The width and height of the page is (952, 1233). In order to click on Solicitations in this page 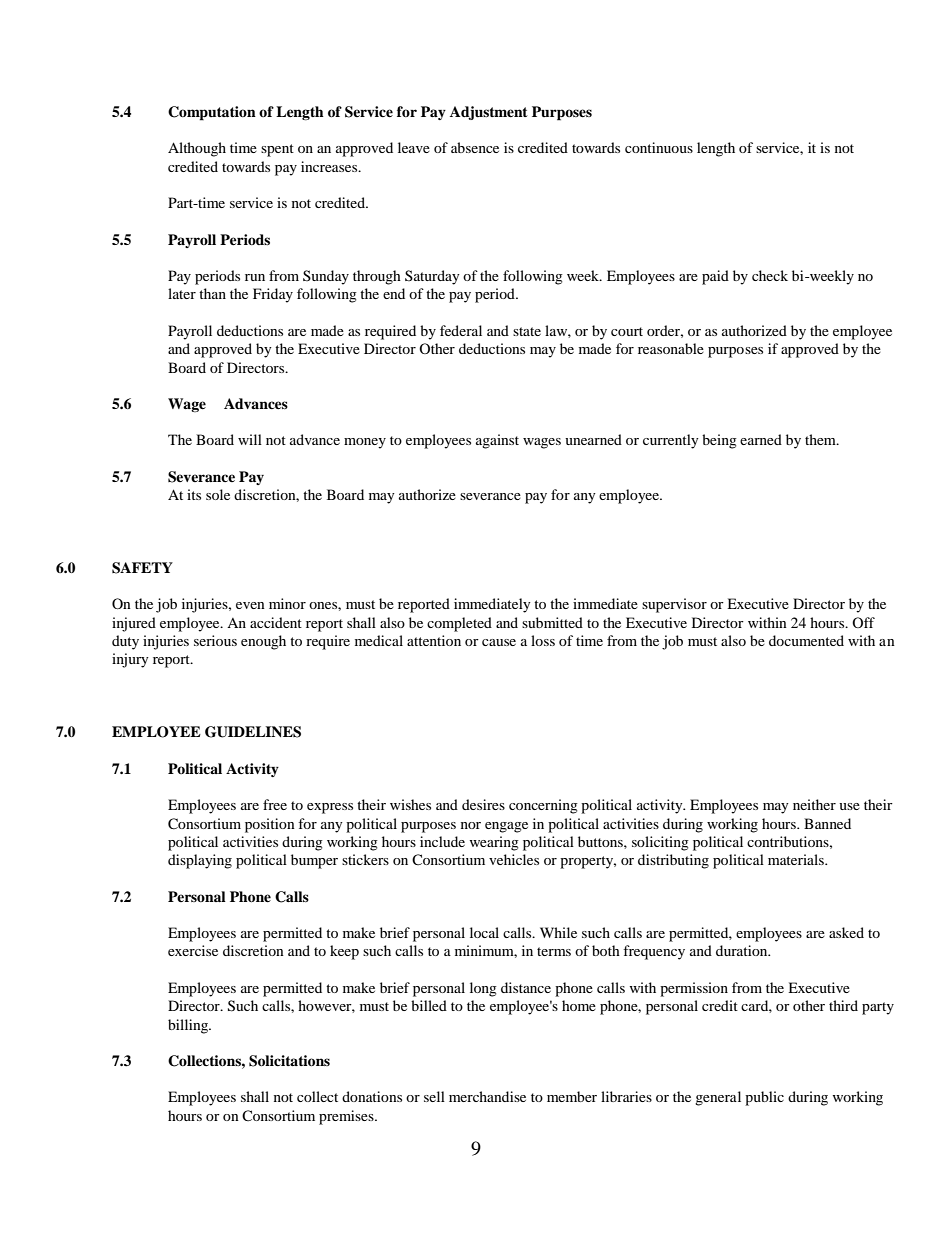, I will do `click(289, 1061)`.
